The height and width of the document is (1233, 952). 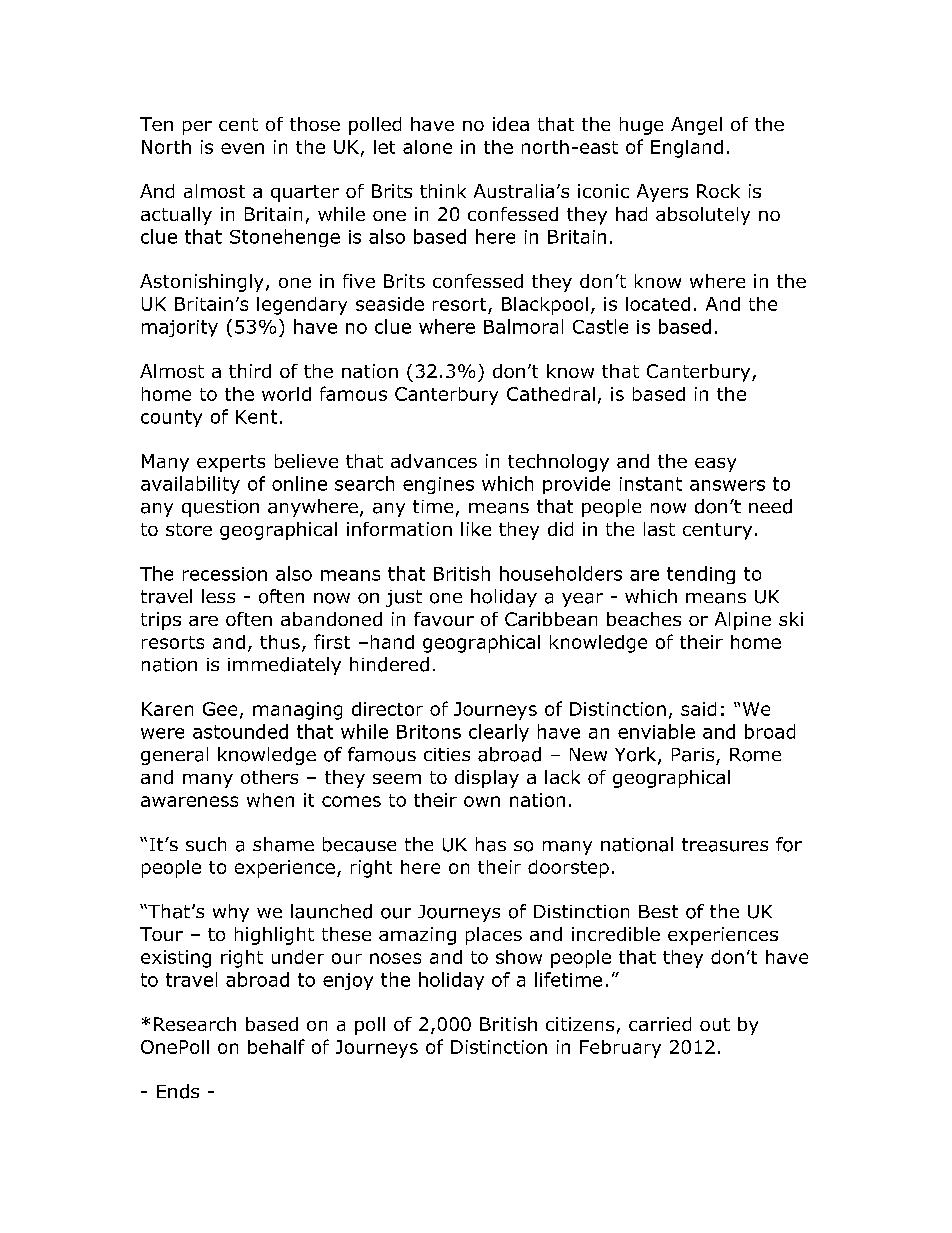 What do you see at coordinates (743, 621) in the document?
I see `Alpine` at bounding box center [743, 621].
